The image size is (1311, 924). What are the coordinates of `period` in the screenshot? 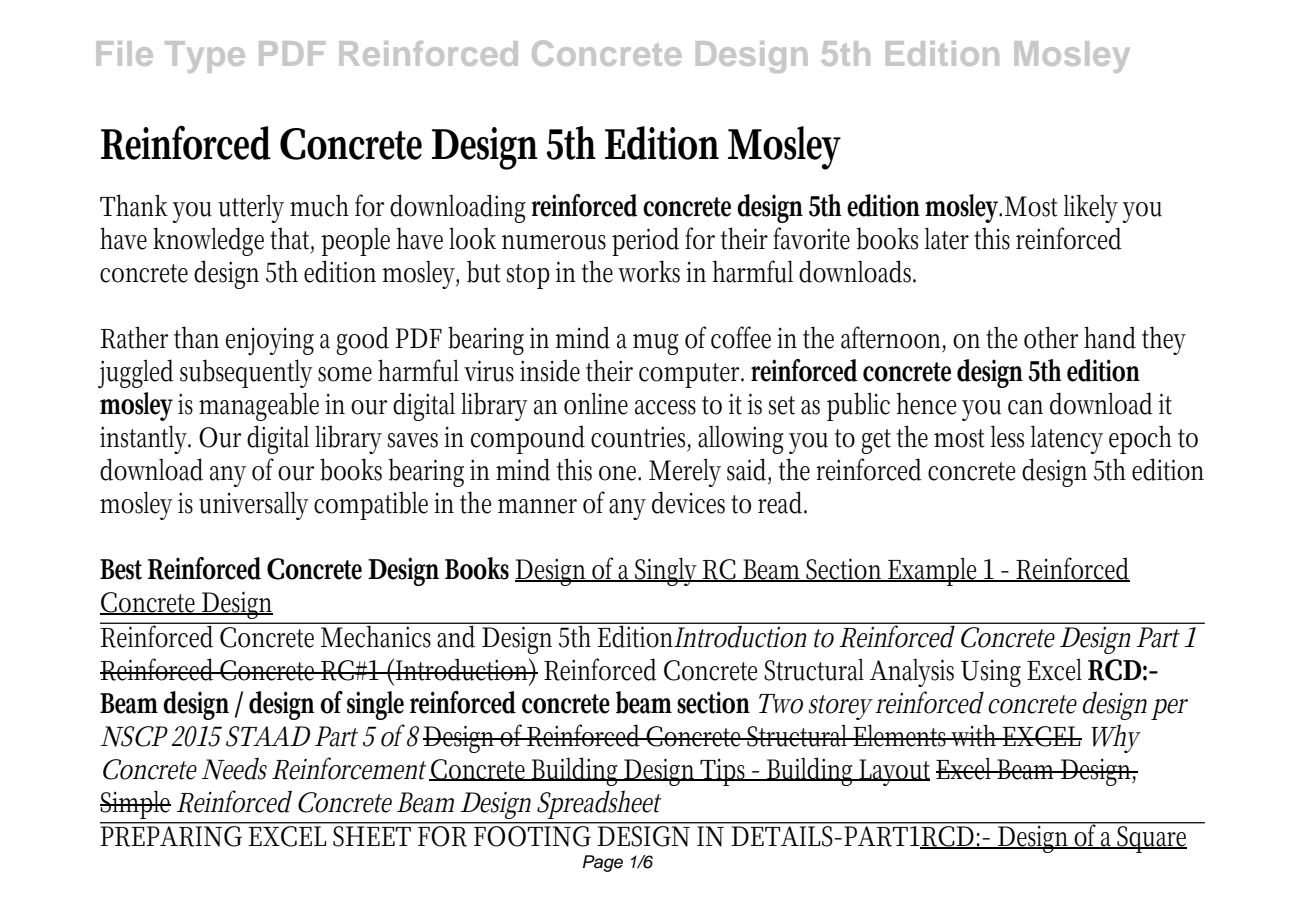 It's located at (645, 241).
